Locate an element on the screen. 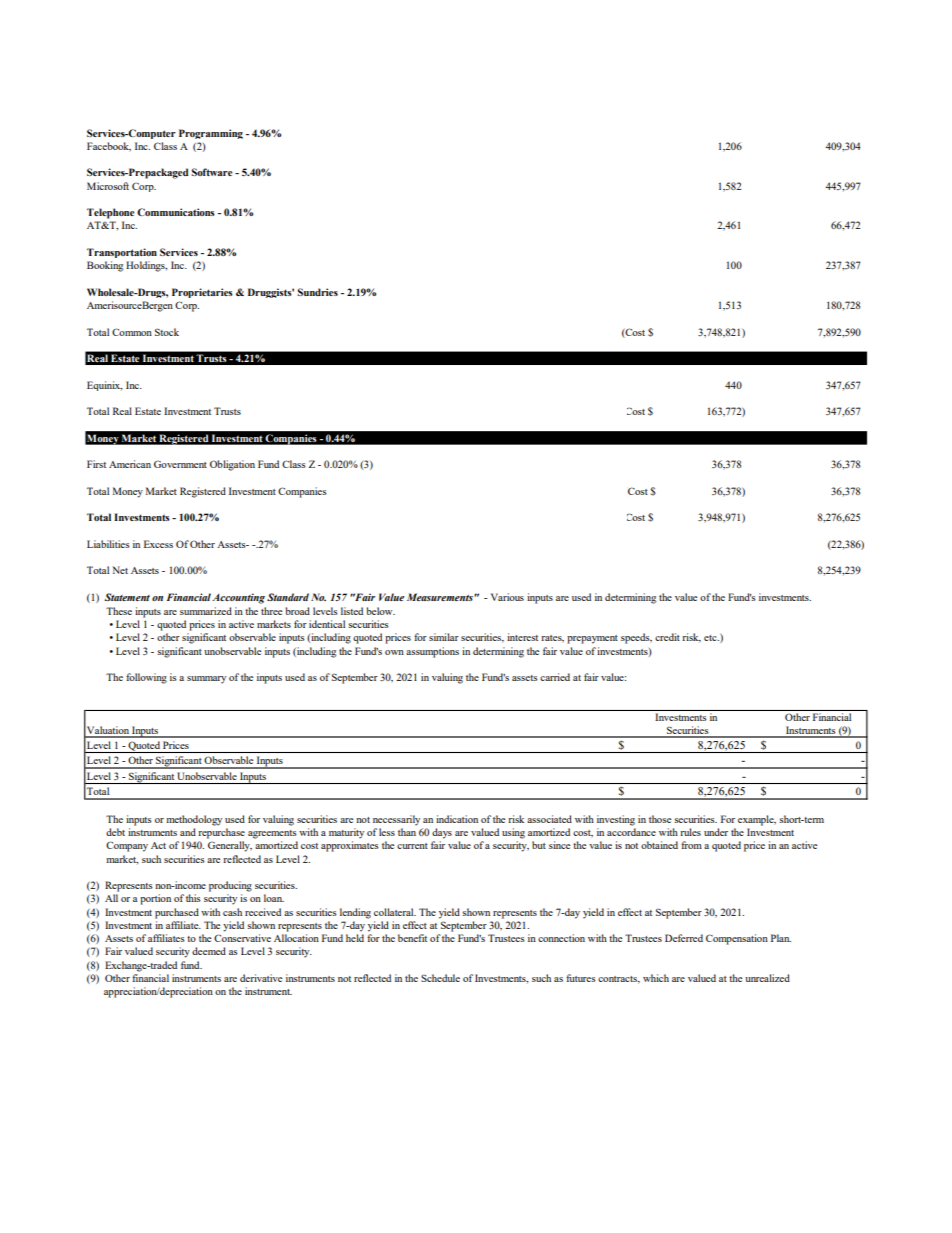 This screenshot has height=1233, width=952. Software is located at coordinates (212, 172).
